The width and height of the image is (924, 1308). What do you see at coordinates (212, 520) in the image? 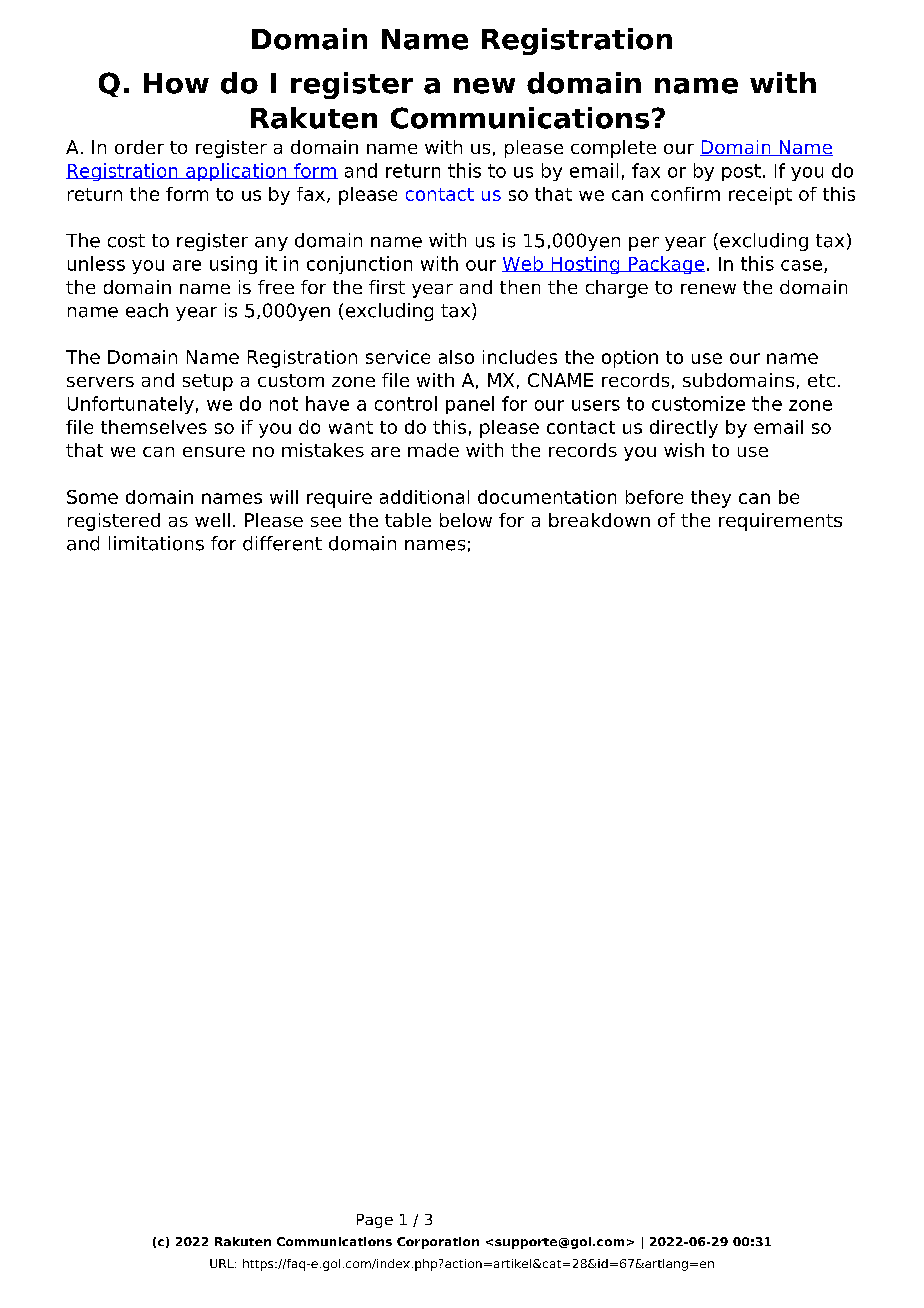
I see `well` at bounding box center [212, 520].
